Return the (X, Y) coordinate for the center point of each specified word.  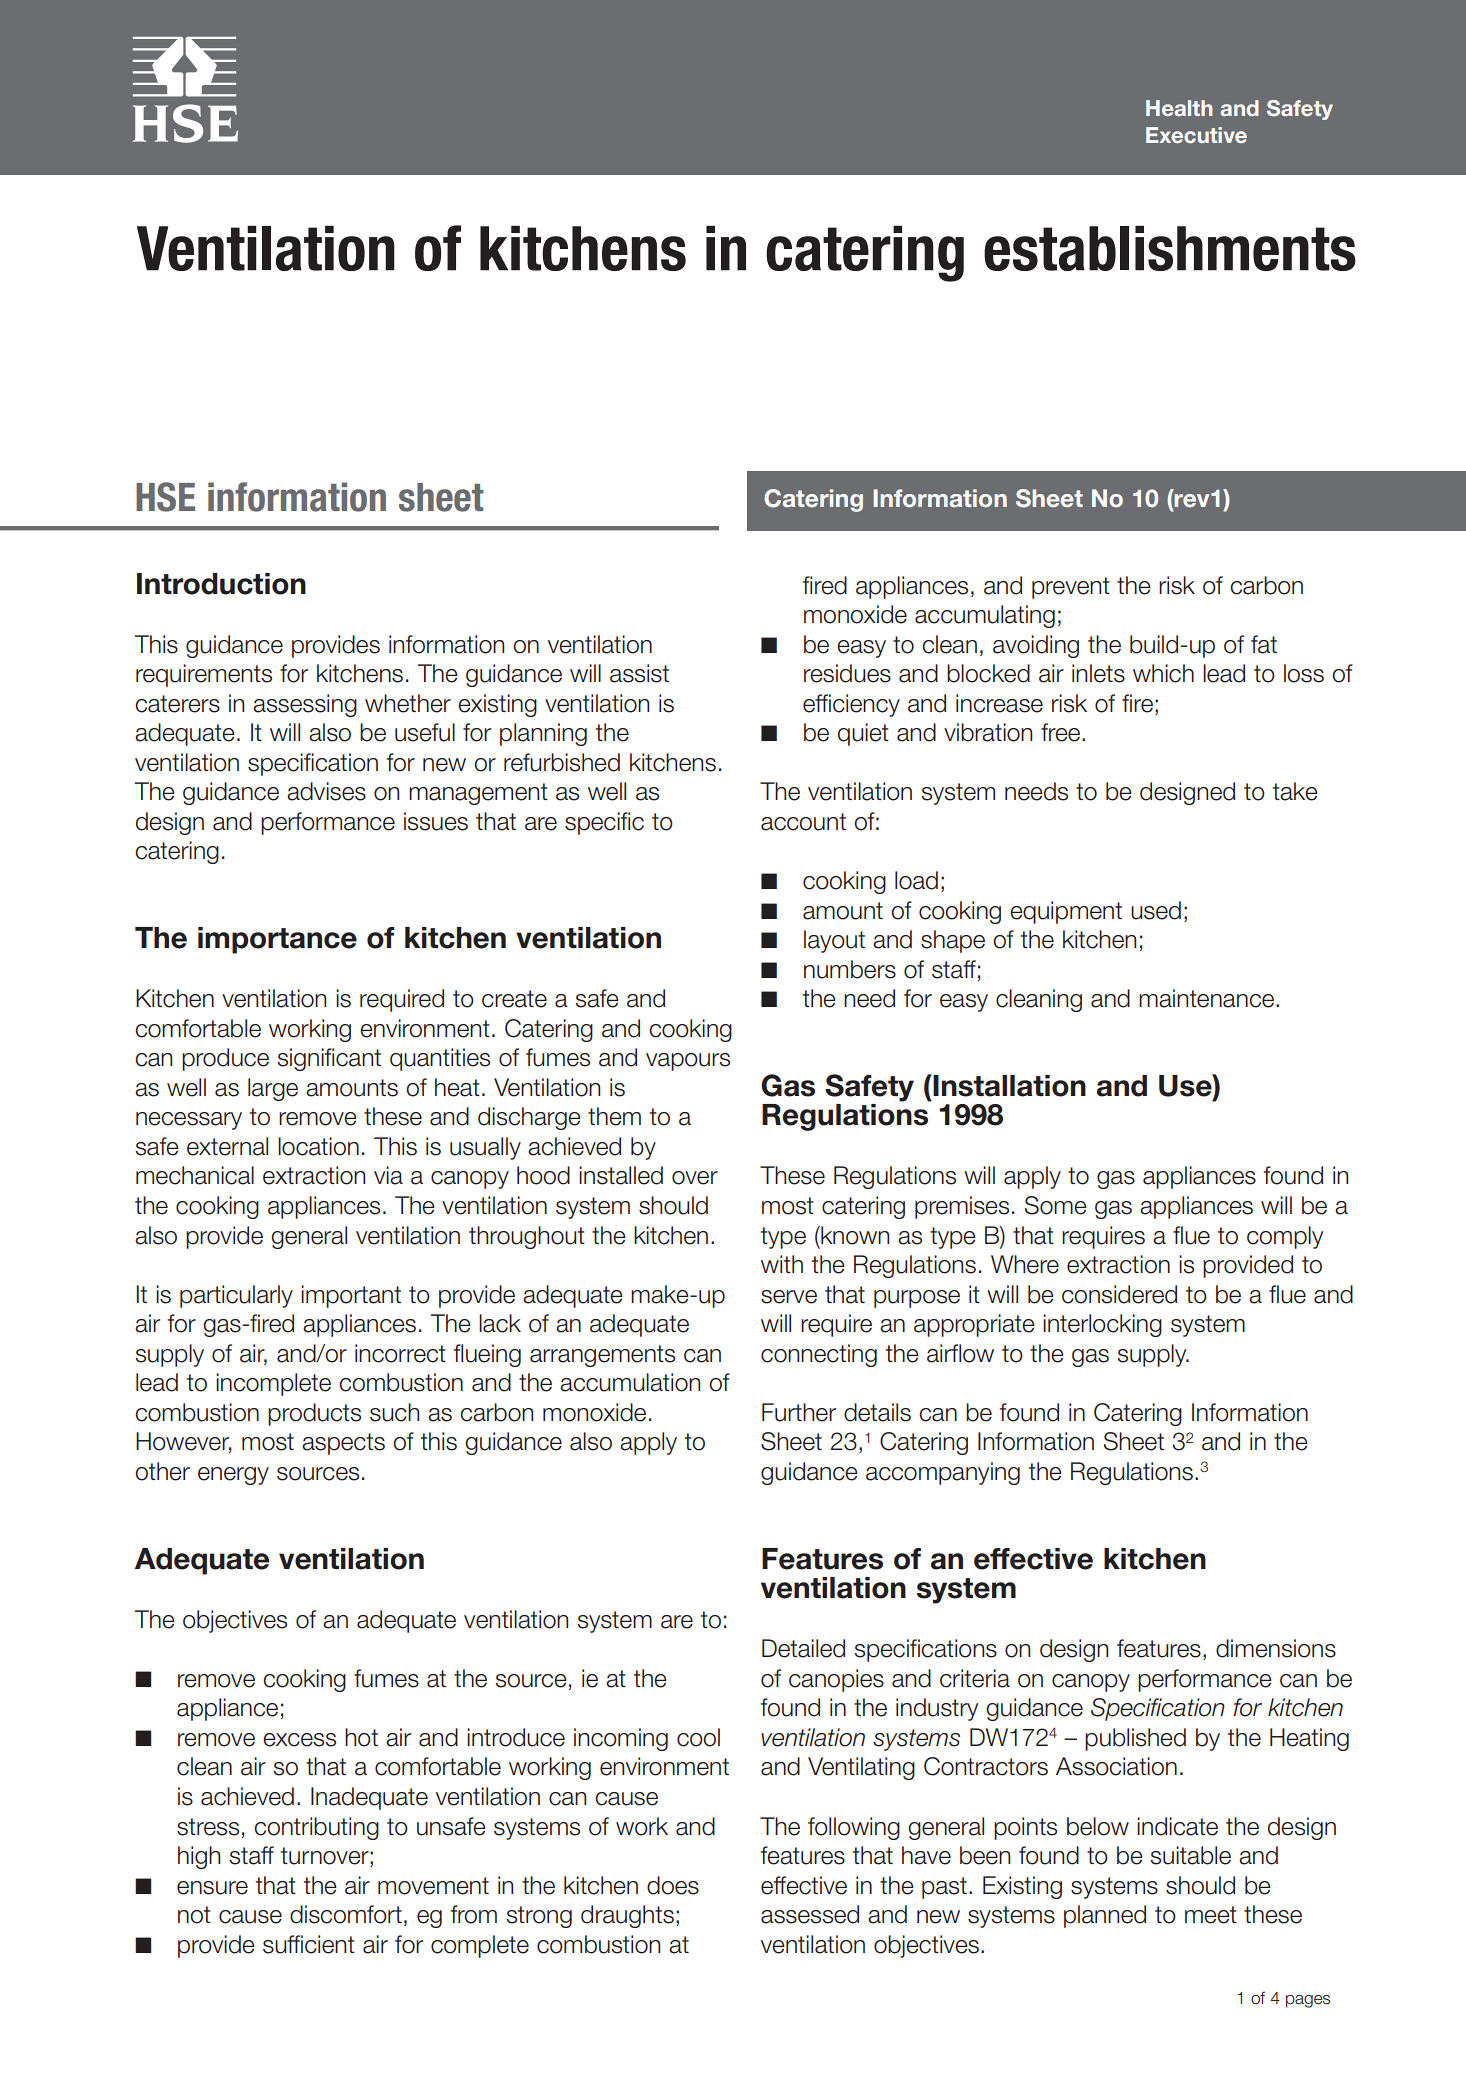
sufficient (309, 1944)
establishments (1170, 248)
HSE (165, 497)
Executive (1196, 135)
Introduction (221, 584)
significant (329, 1059)
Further (799, 1412)
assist (639, 673)
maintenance (1208, 998)
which (1163, 673)
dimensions (1276, 1648)
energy (233, 1476)
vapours (688, 1062)
